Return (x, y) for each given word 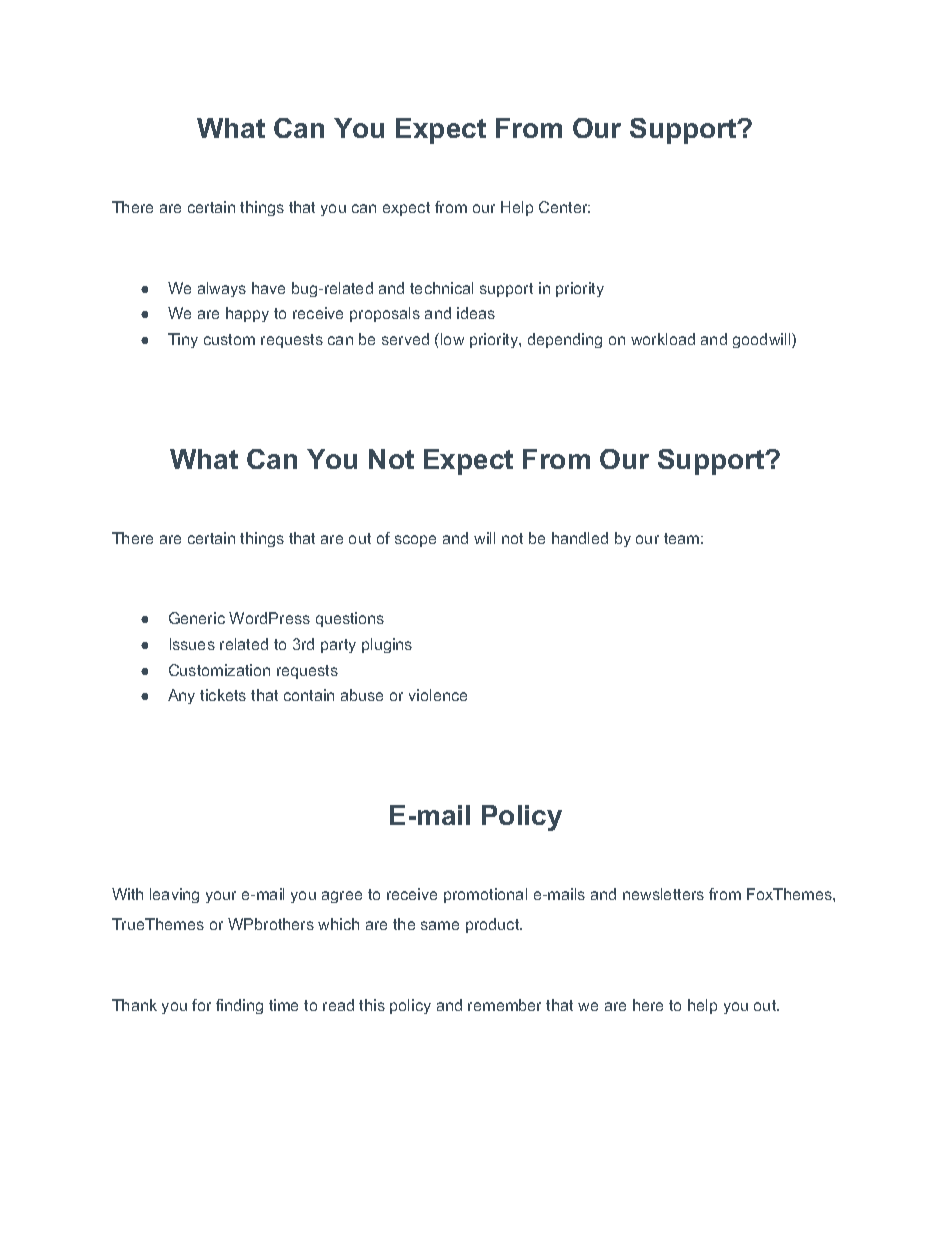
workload (663, 339)
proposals (385, 314)
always (222, 289)
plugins (387, 645)
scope (415, 541)
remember (504, 1005)
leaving (174, 895)
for (201, 1005)
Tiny (183, 340)
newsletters (663, 894)
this (372, 1005)
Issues (192, 644)
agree (342, 897)
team (681, 538)
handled (580, 538)
